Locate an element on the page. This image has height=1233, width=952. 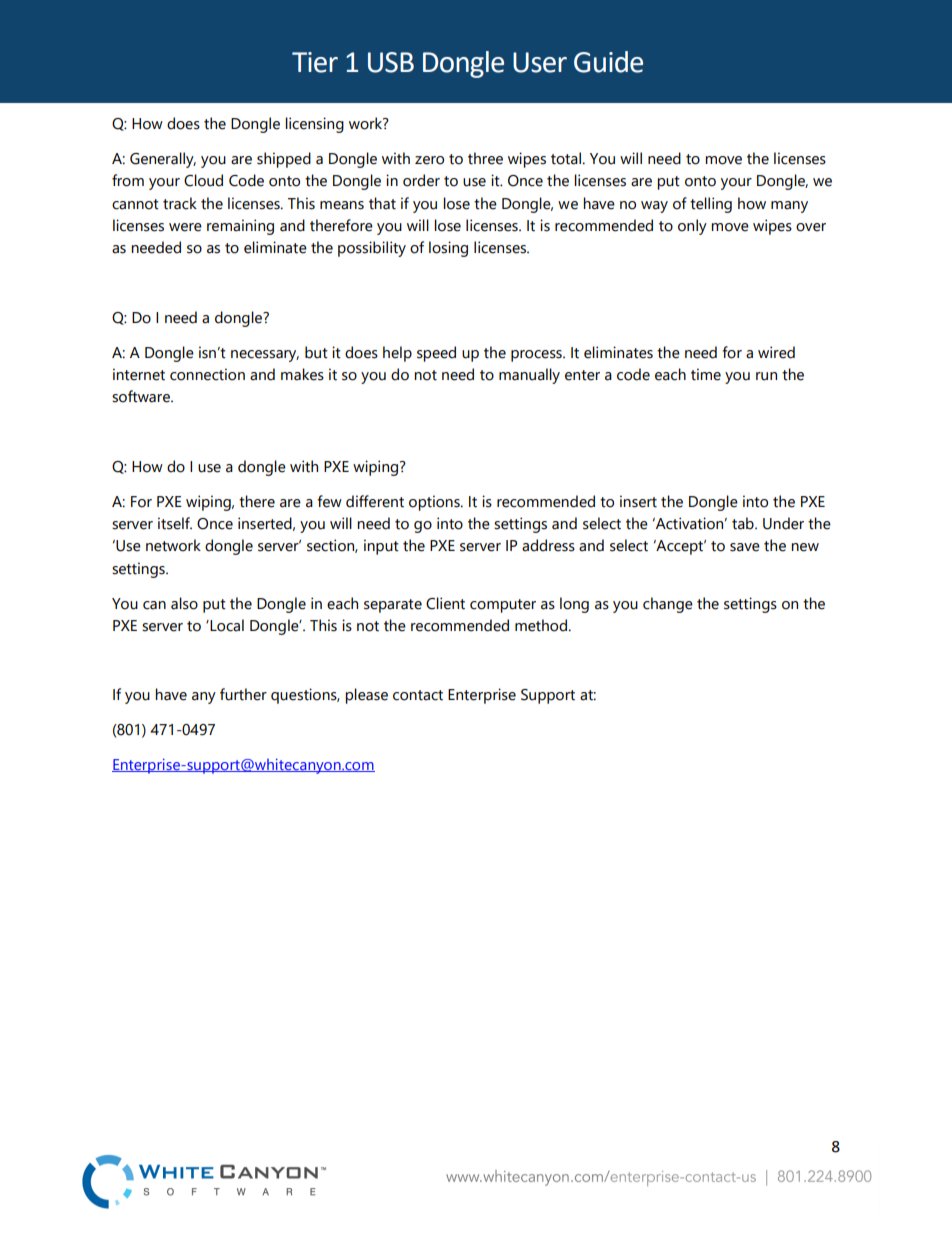
itself is located at coordinates (175, 523).
